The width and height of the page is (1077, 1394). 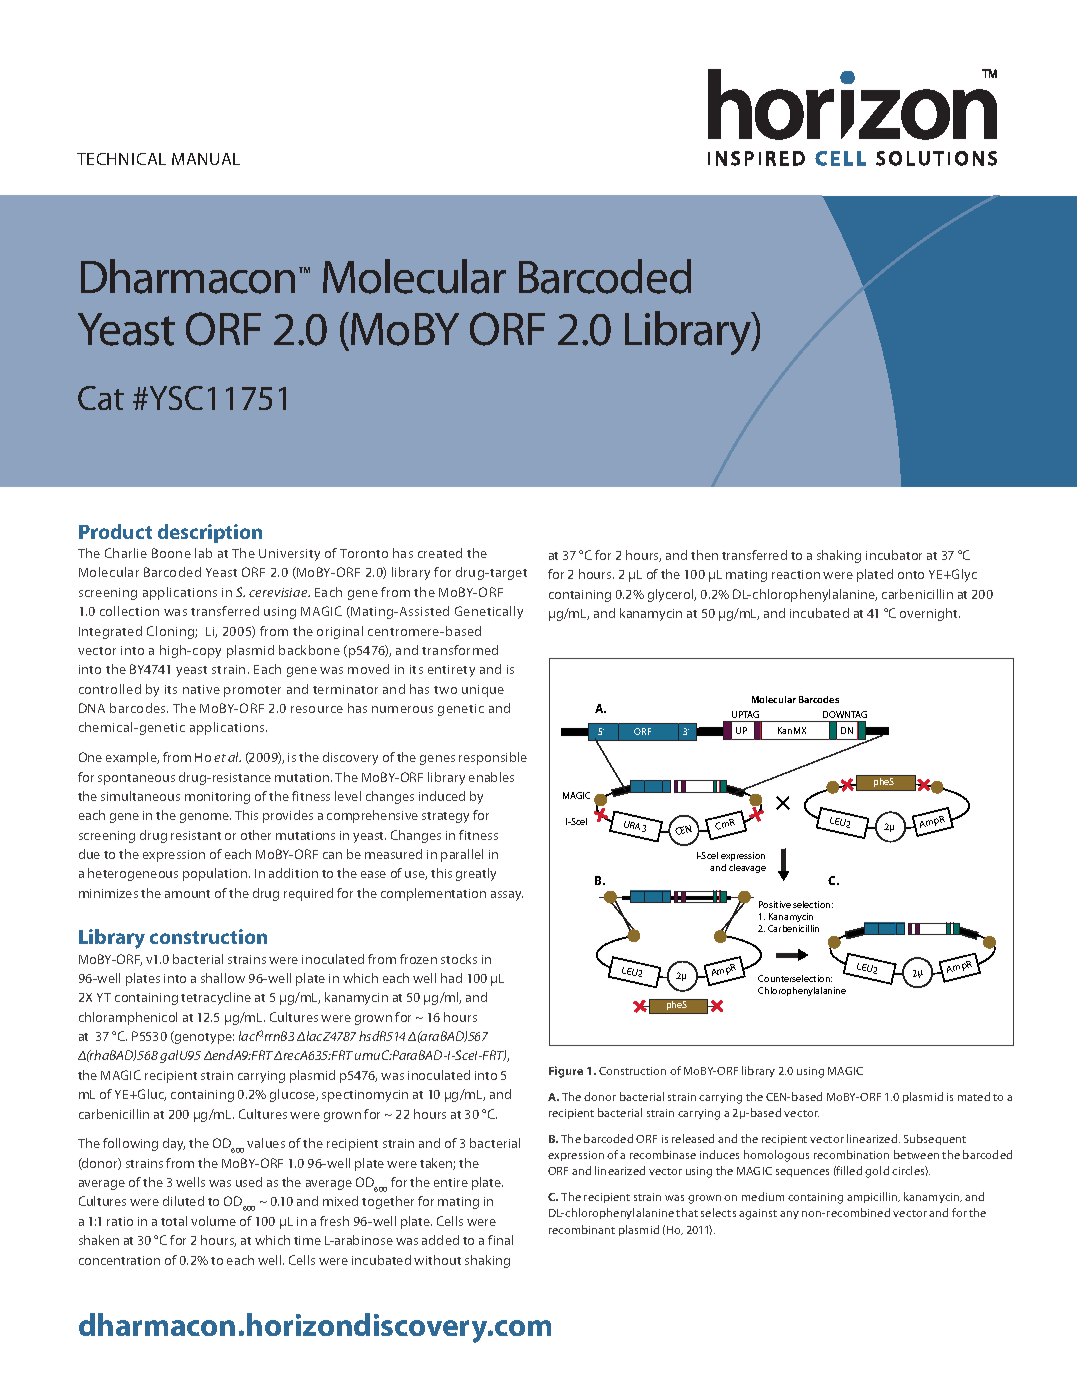 I want to click on ampicillin, so click(x=873, y=1197).
